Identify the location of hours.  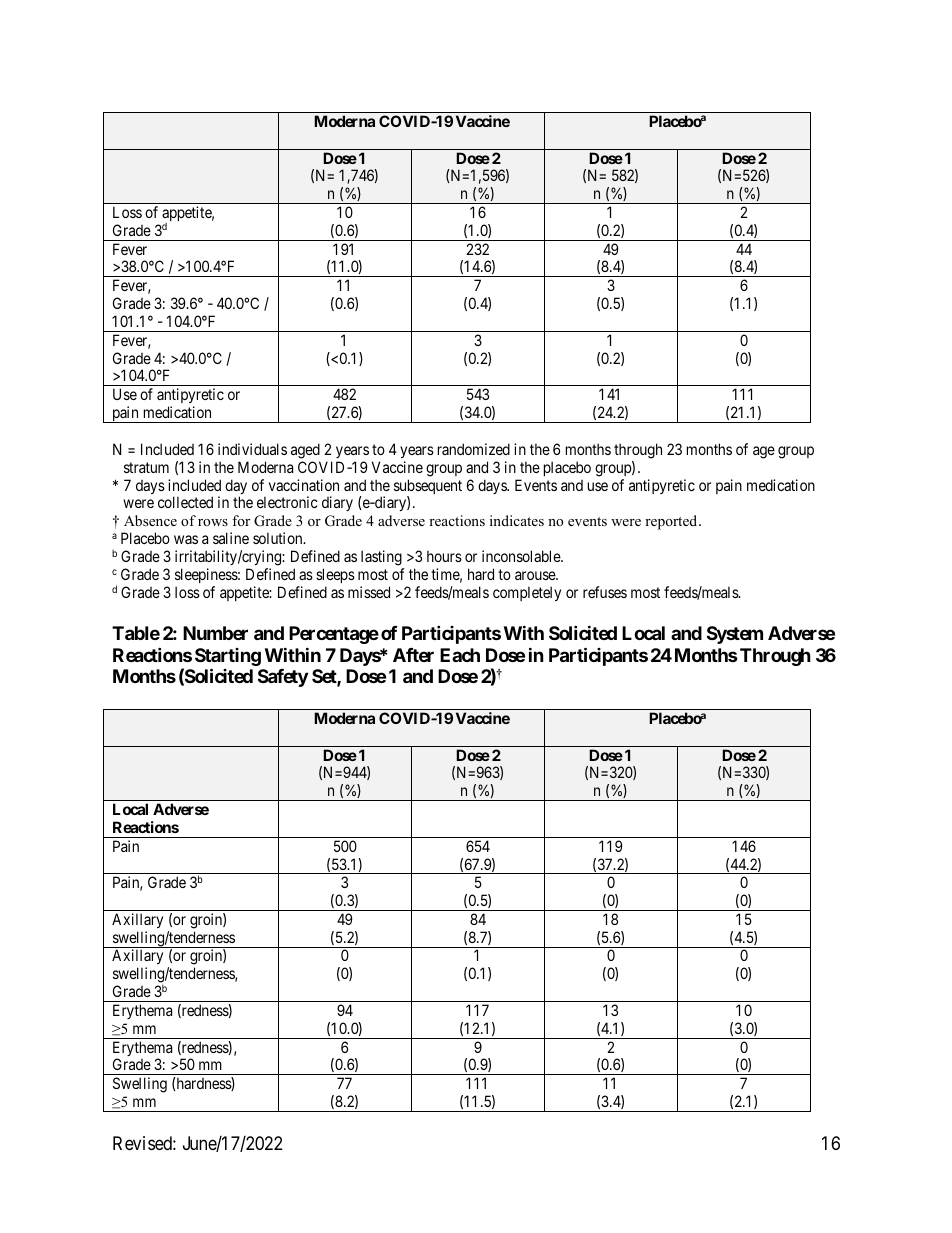
(444, 556).
